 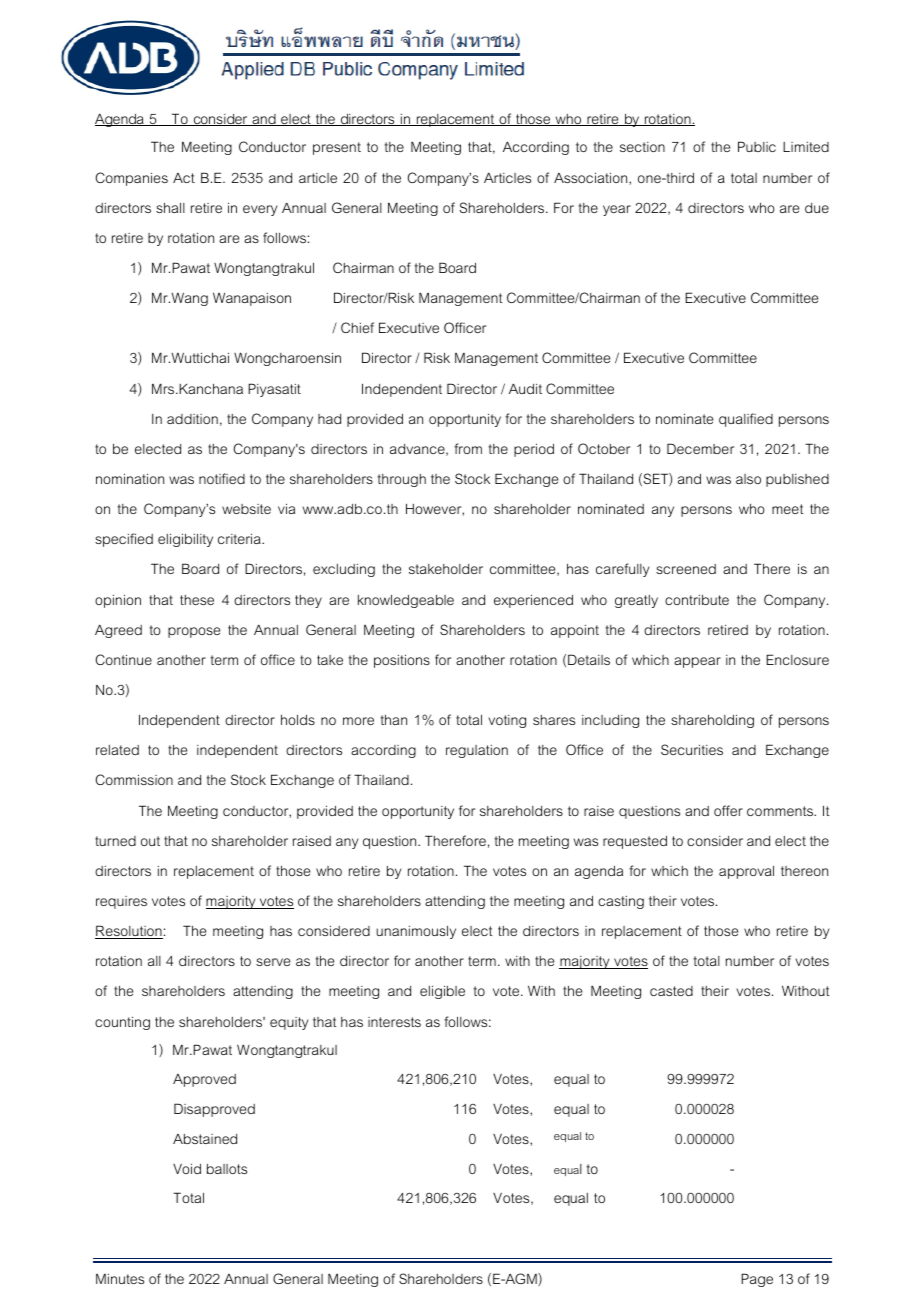 I want to click on Act, so click(x=184, y=178).
